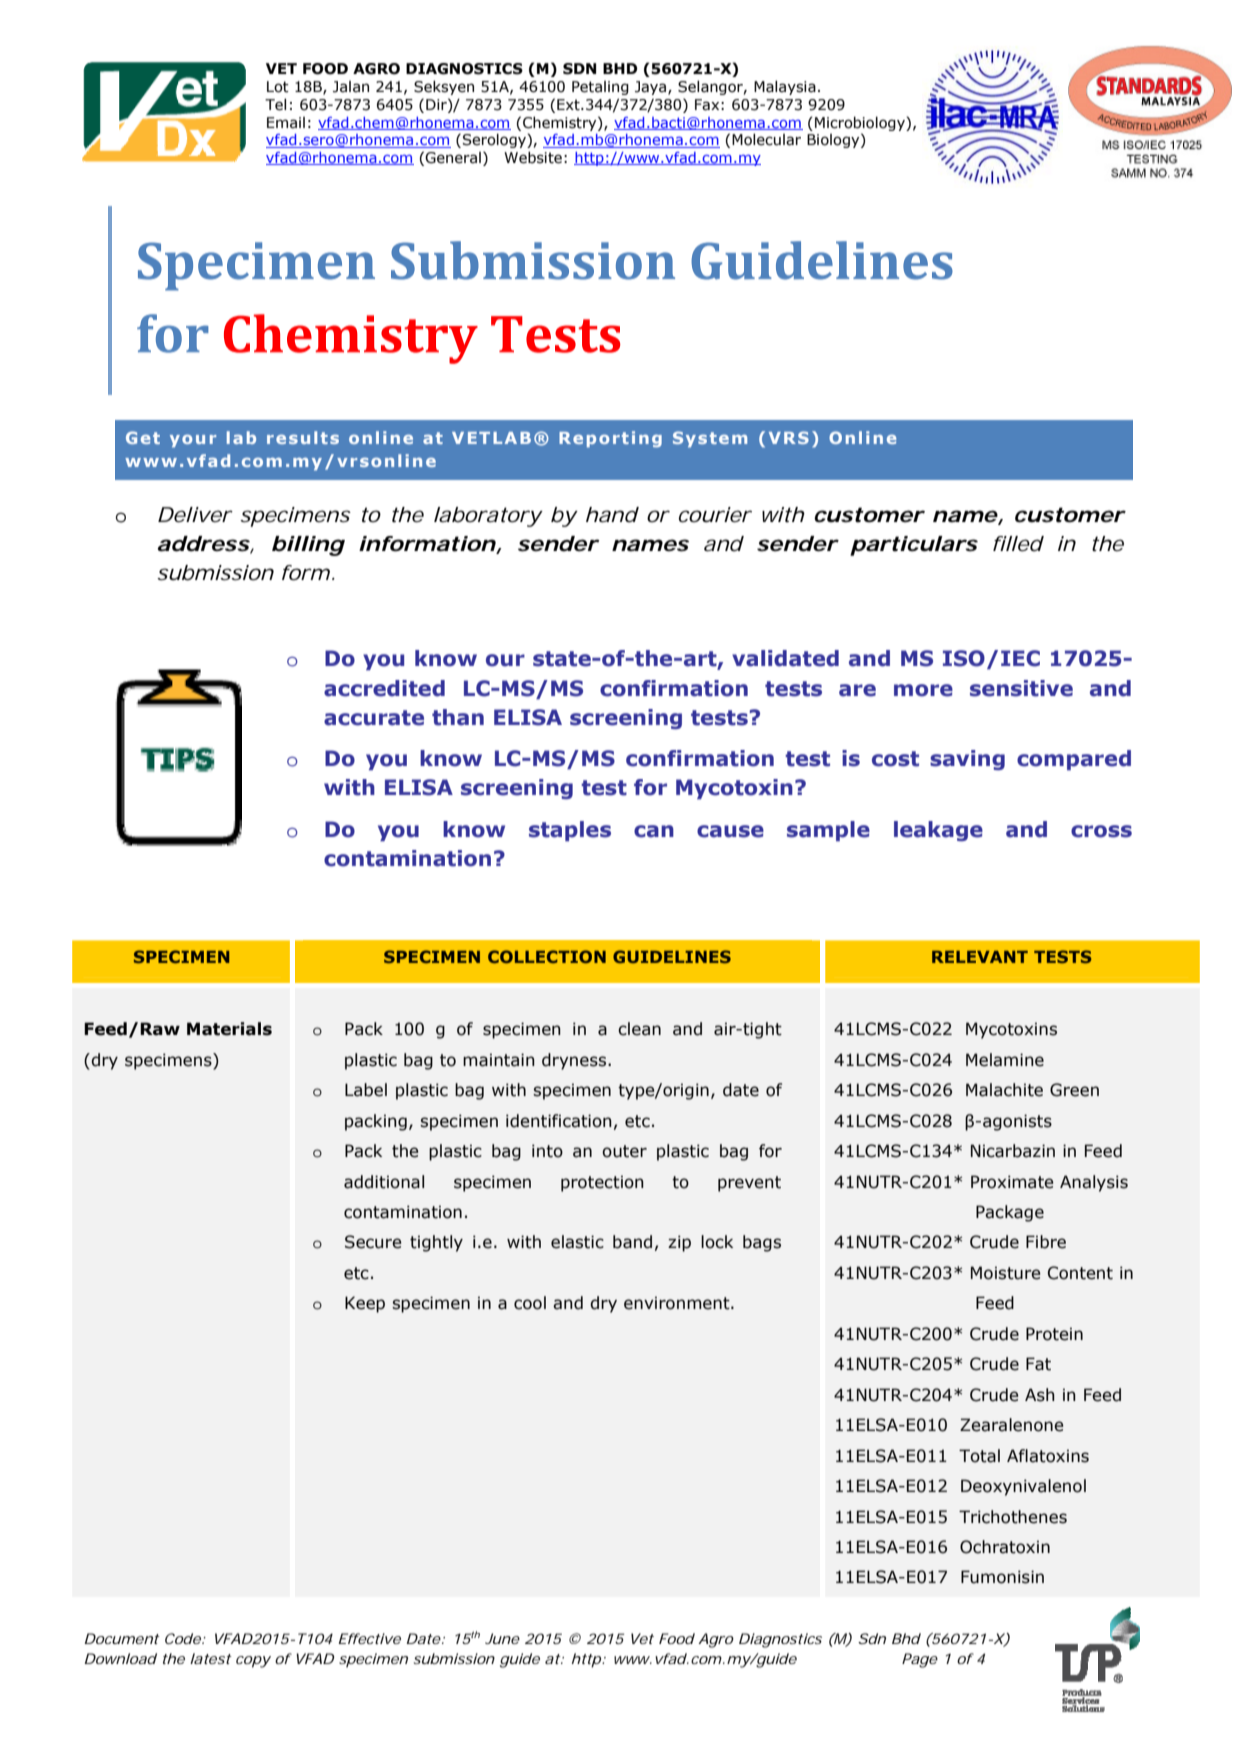 This screenshot has height=1758, width=1242. What do you see at coordinates (229, 1029) in the screenshot?
I see `Materials` at bounding box center [229, 1029].
